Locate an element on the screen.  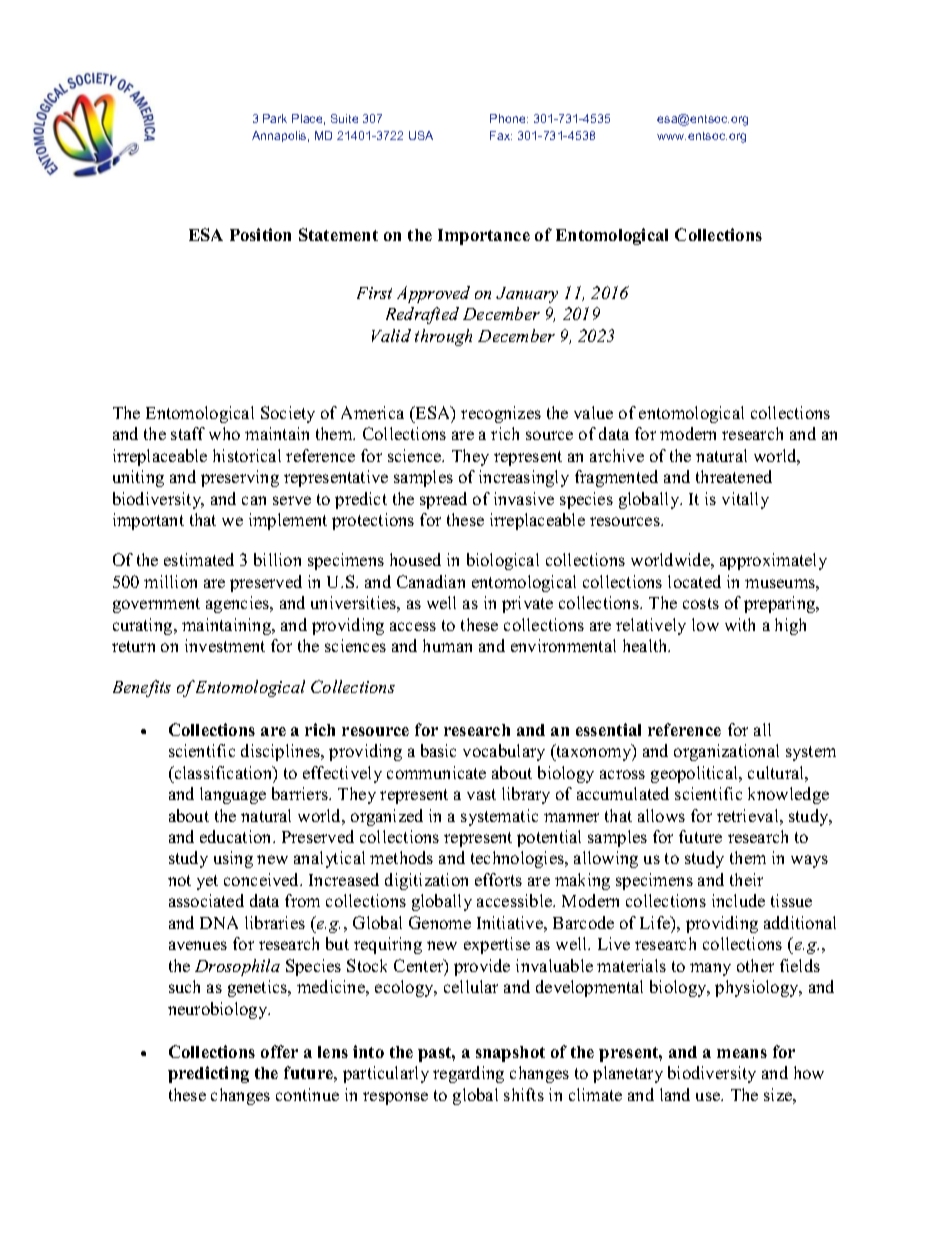
Fax is located at coordinates (501, 135).
